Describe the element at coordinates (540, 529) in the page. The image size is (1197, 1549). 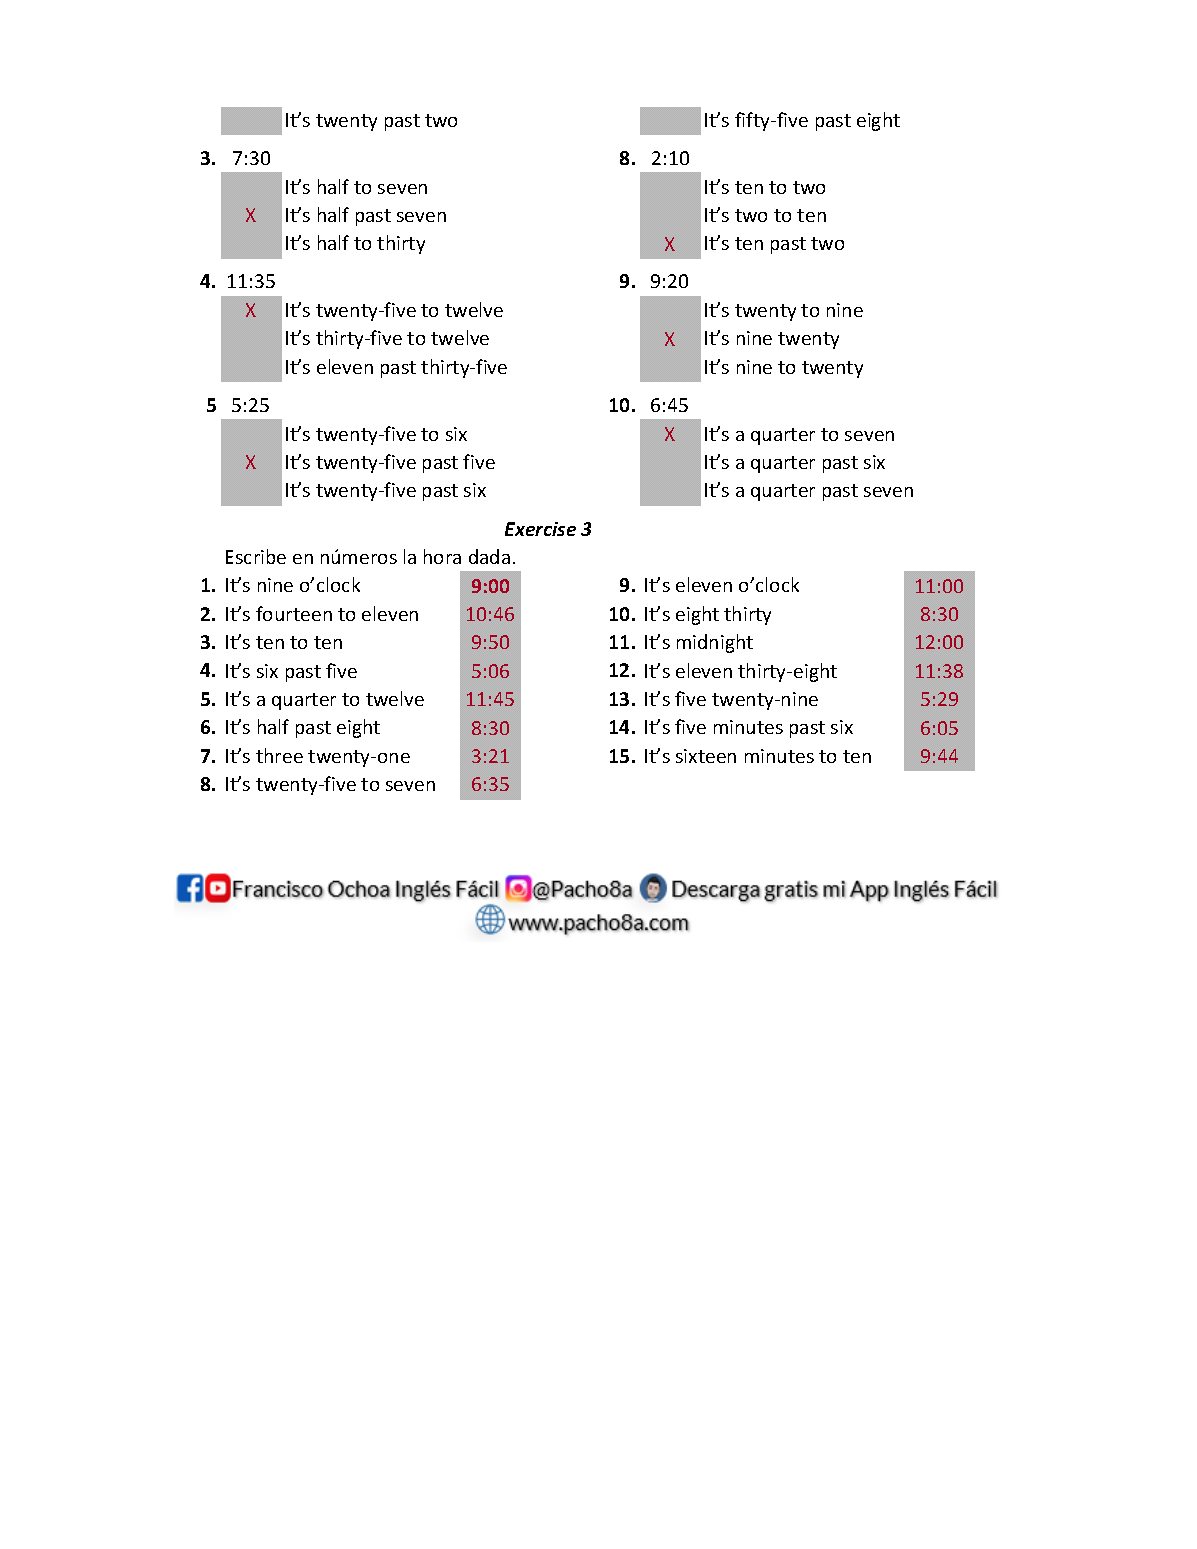
I see `Exercise` at that location.
